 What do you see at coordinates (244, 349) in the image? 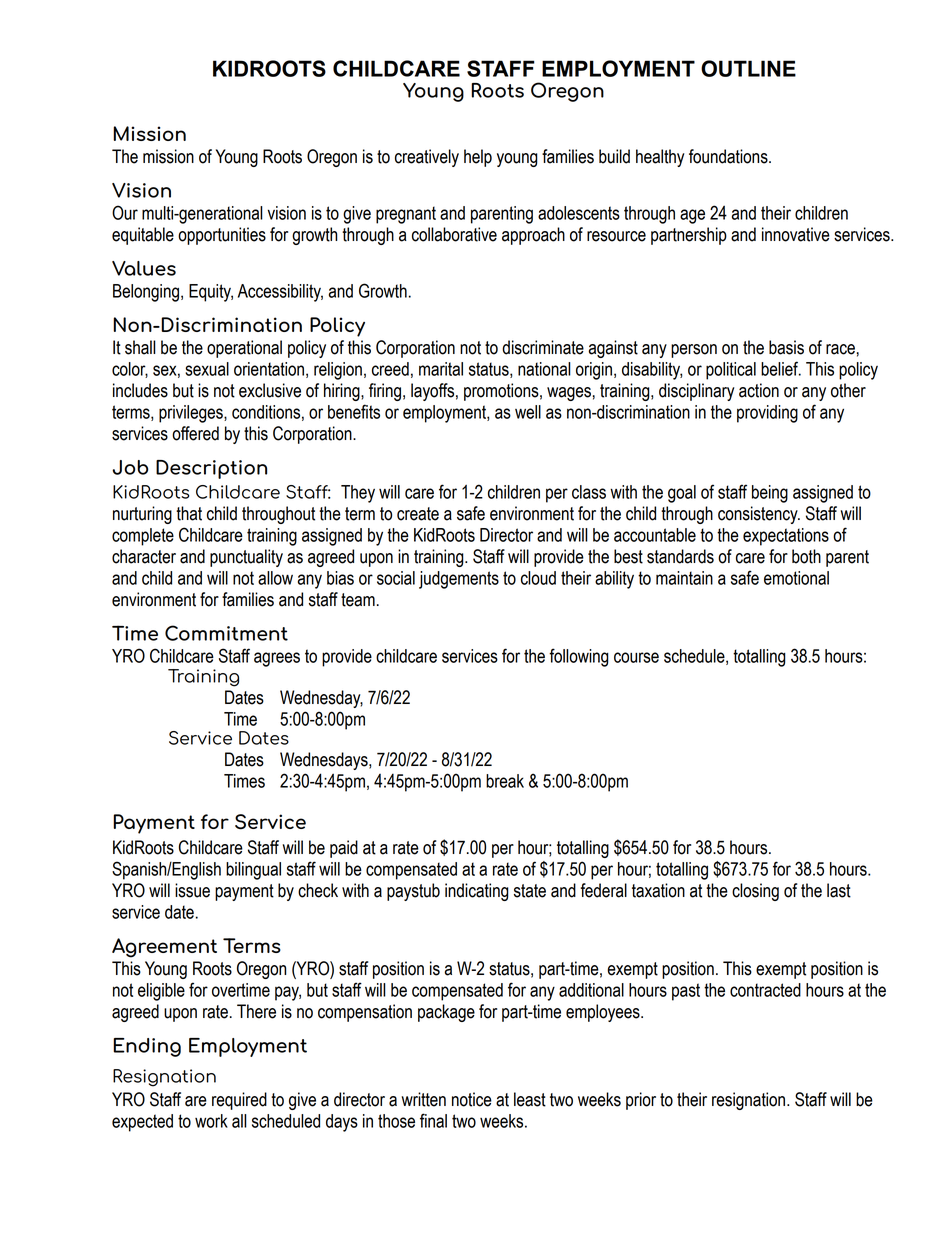
I see `operational` at bounding box center [244, 349].
